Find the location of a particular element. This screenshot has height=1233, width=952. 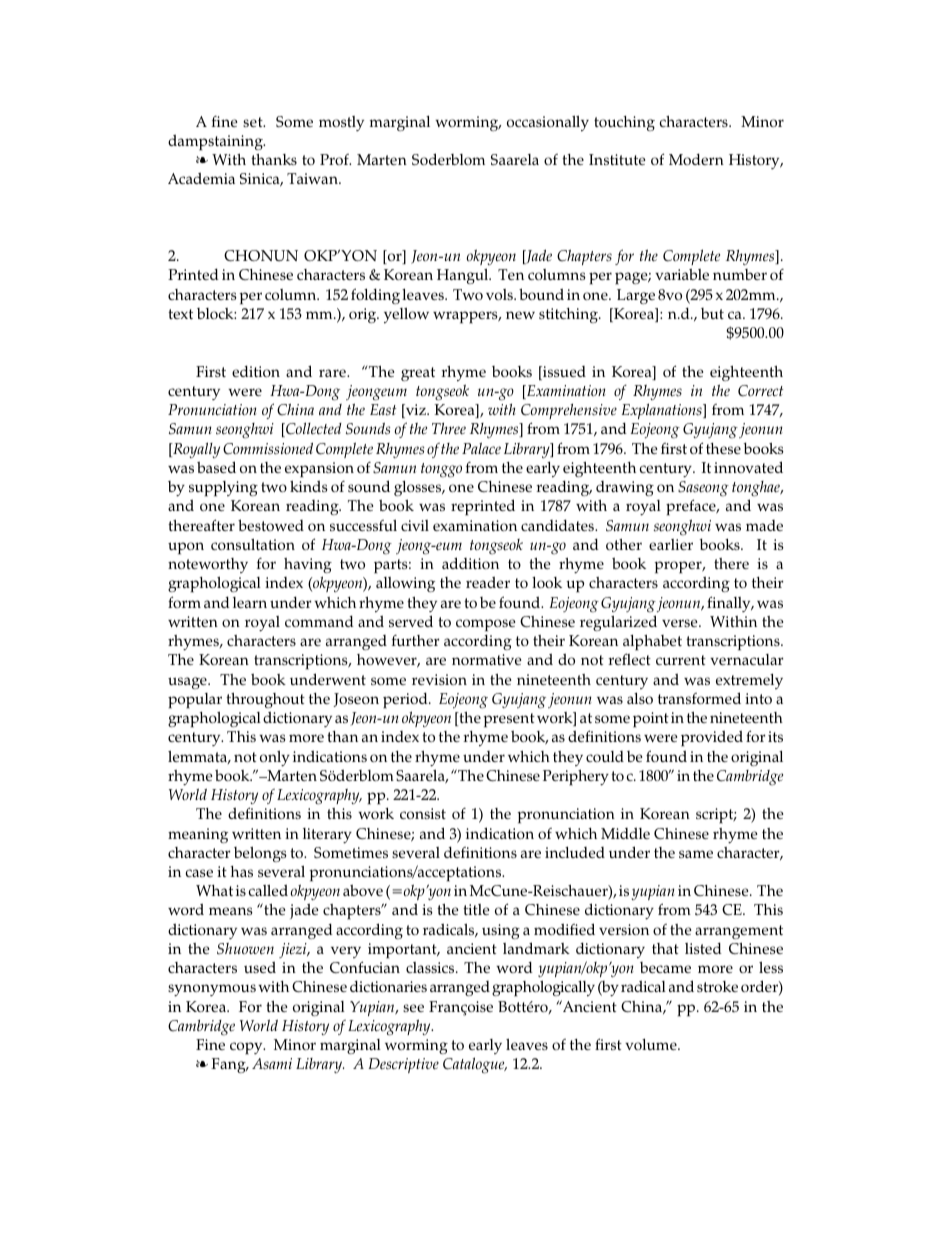

these is located at coordinates (723, 448).
